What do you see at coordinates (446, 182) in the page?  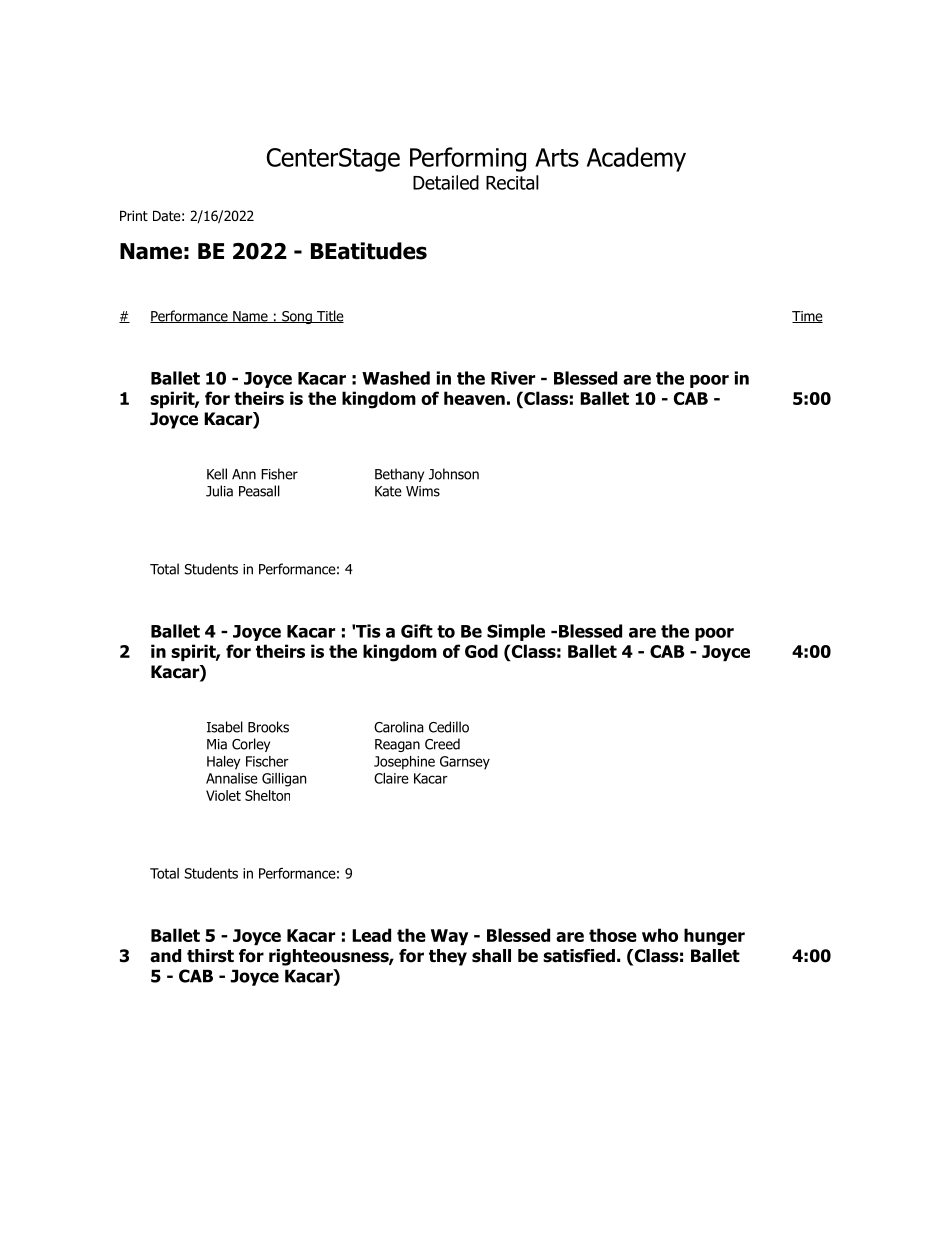 I see `Detailed` at bounding box center [446, 182].
